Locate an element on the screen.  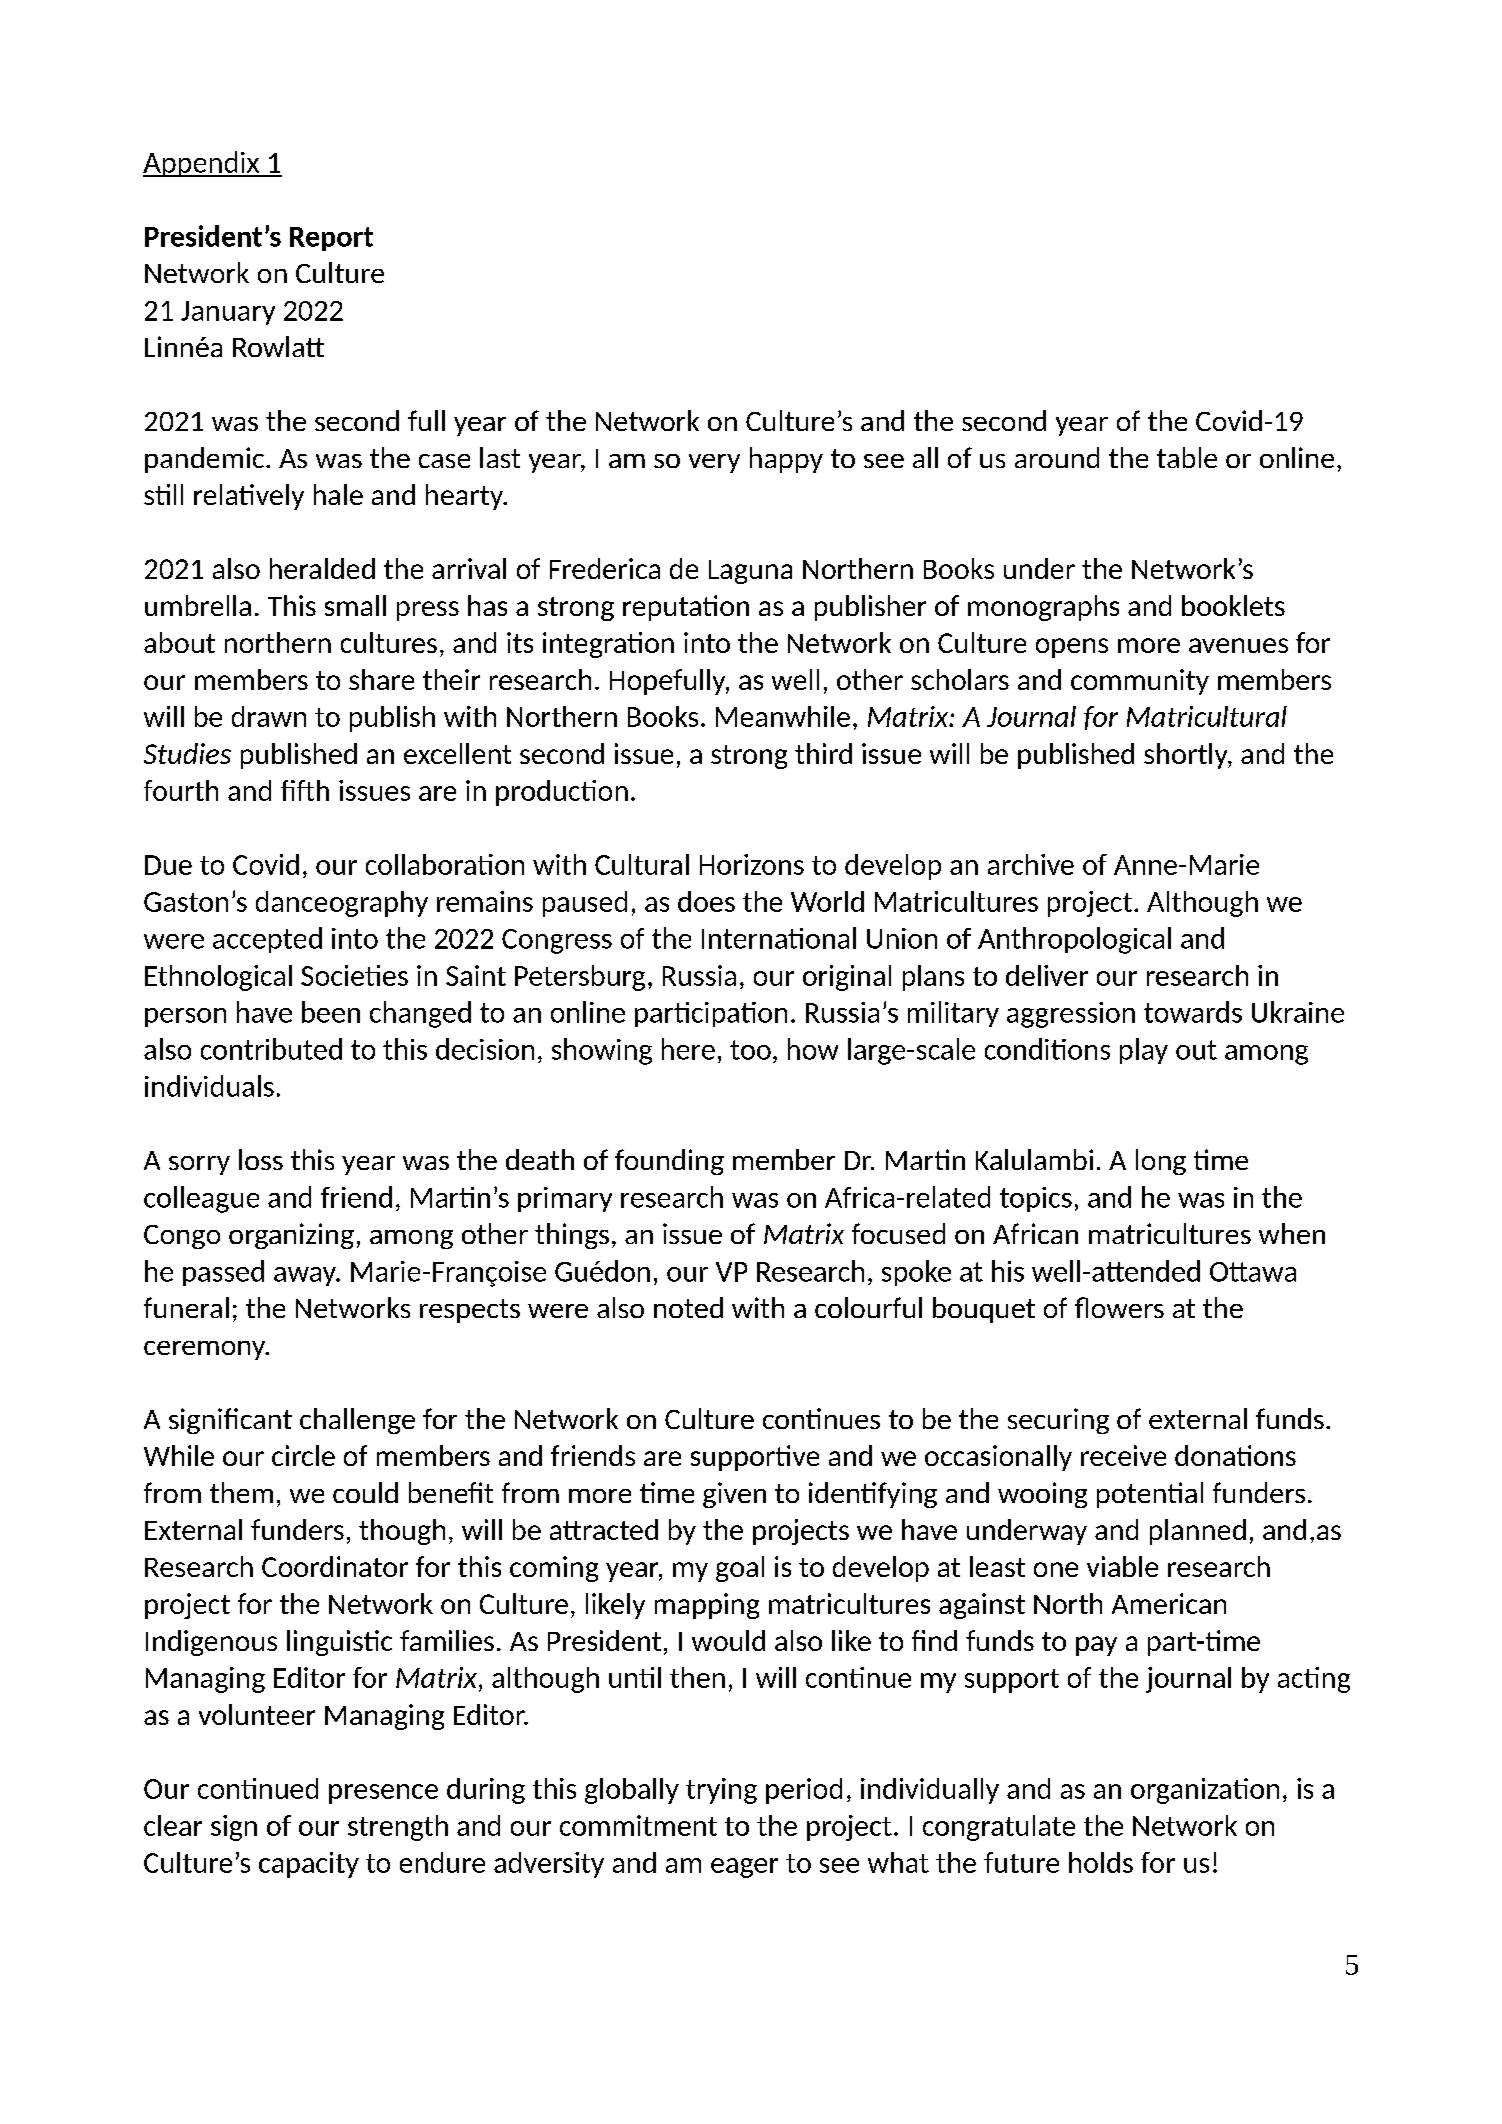
noted is located at coordinates (688, 1307).
